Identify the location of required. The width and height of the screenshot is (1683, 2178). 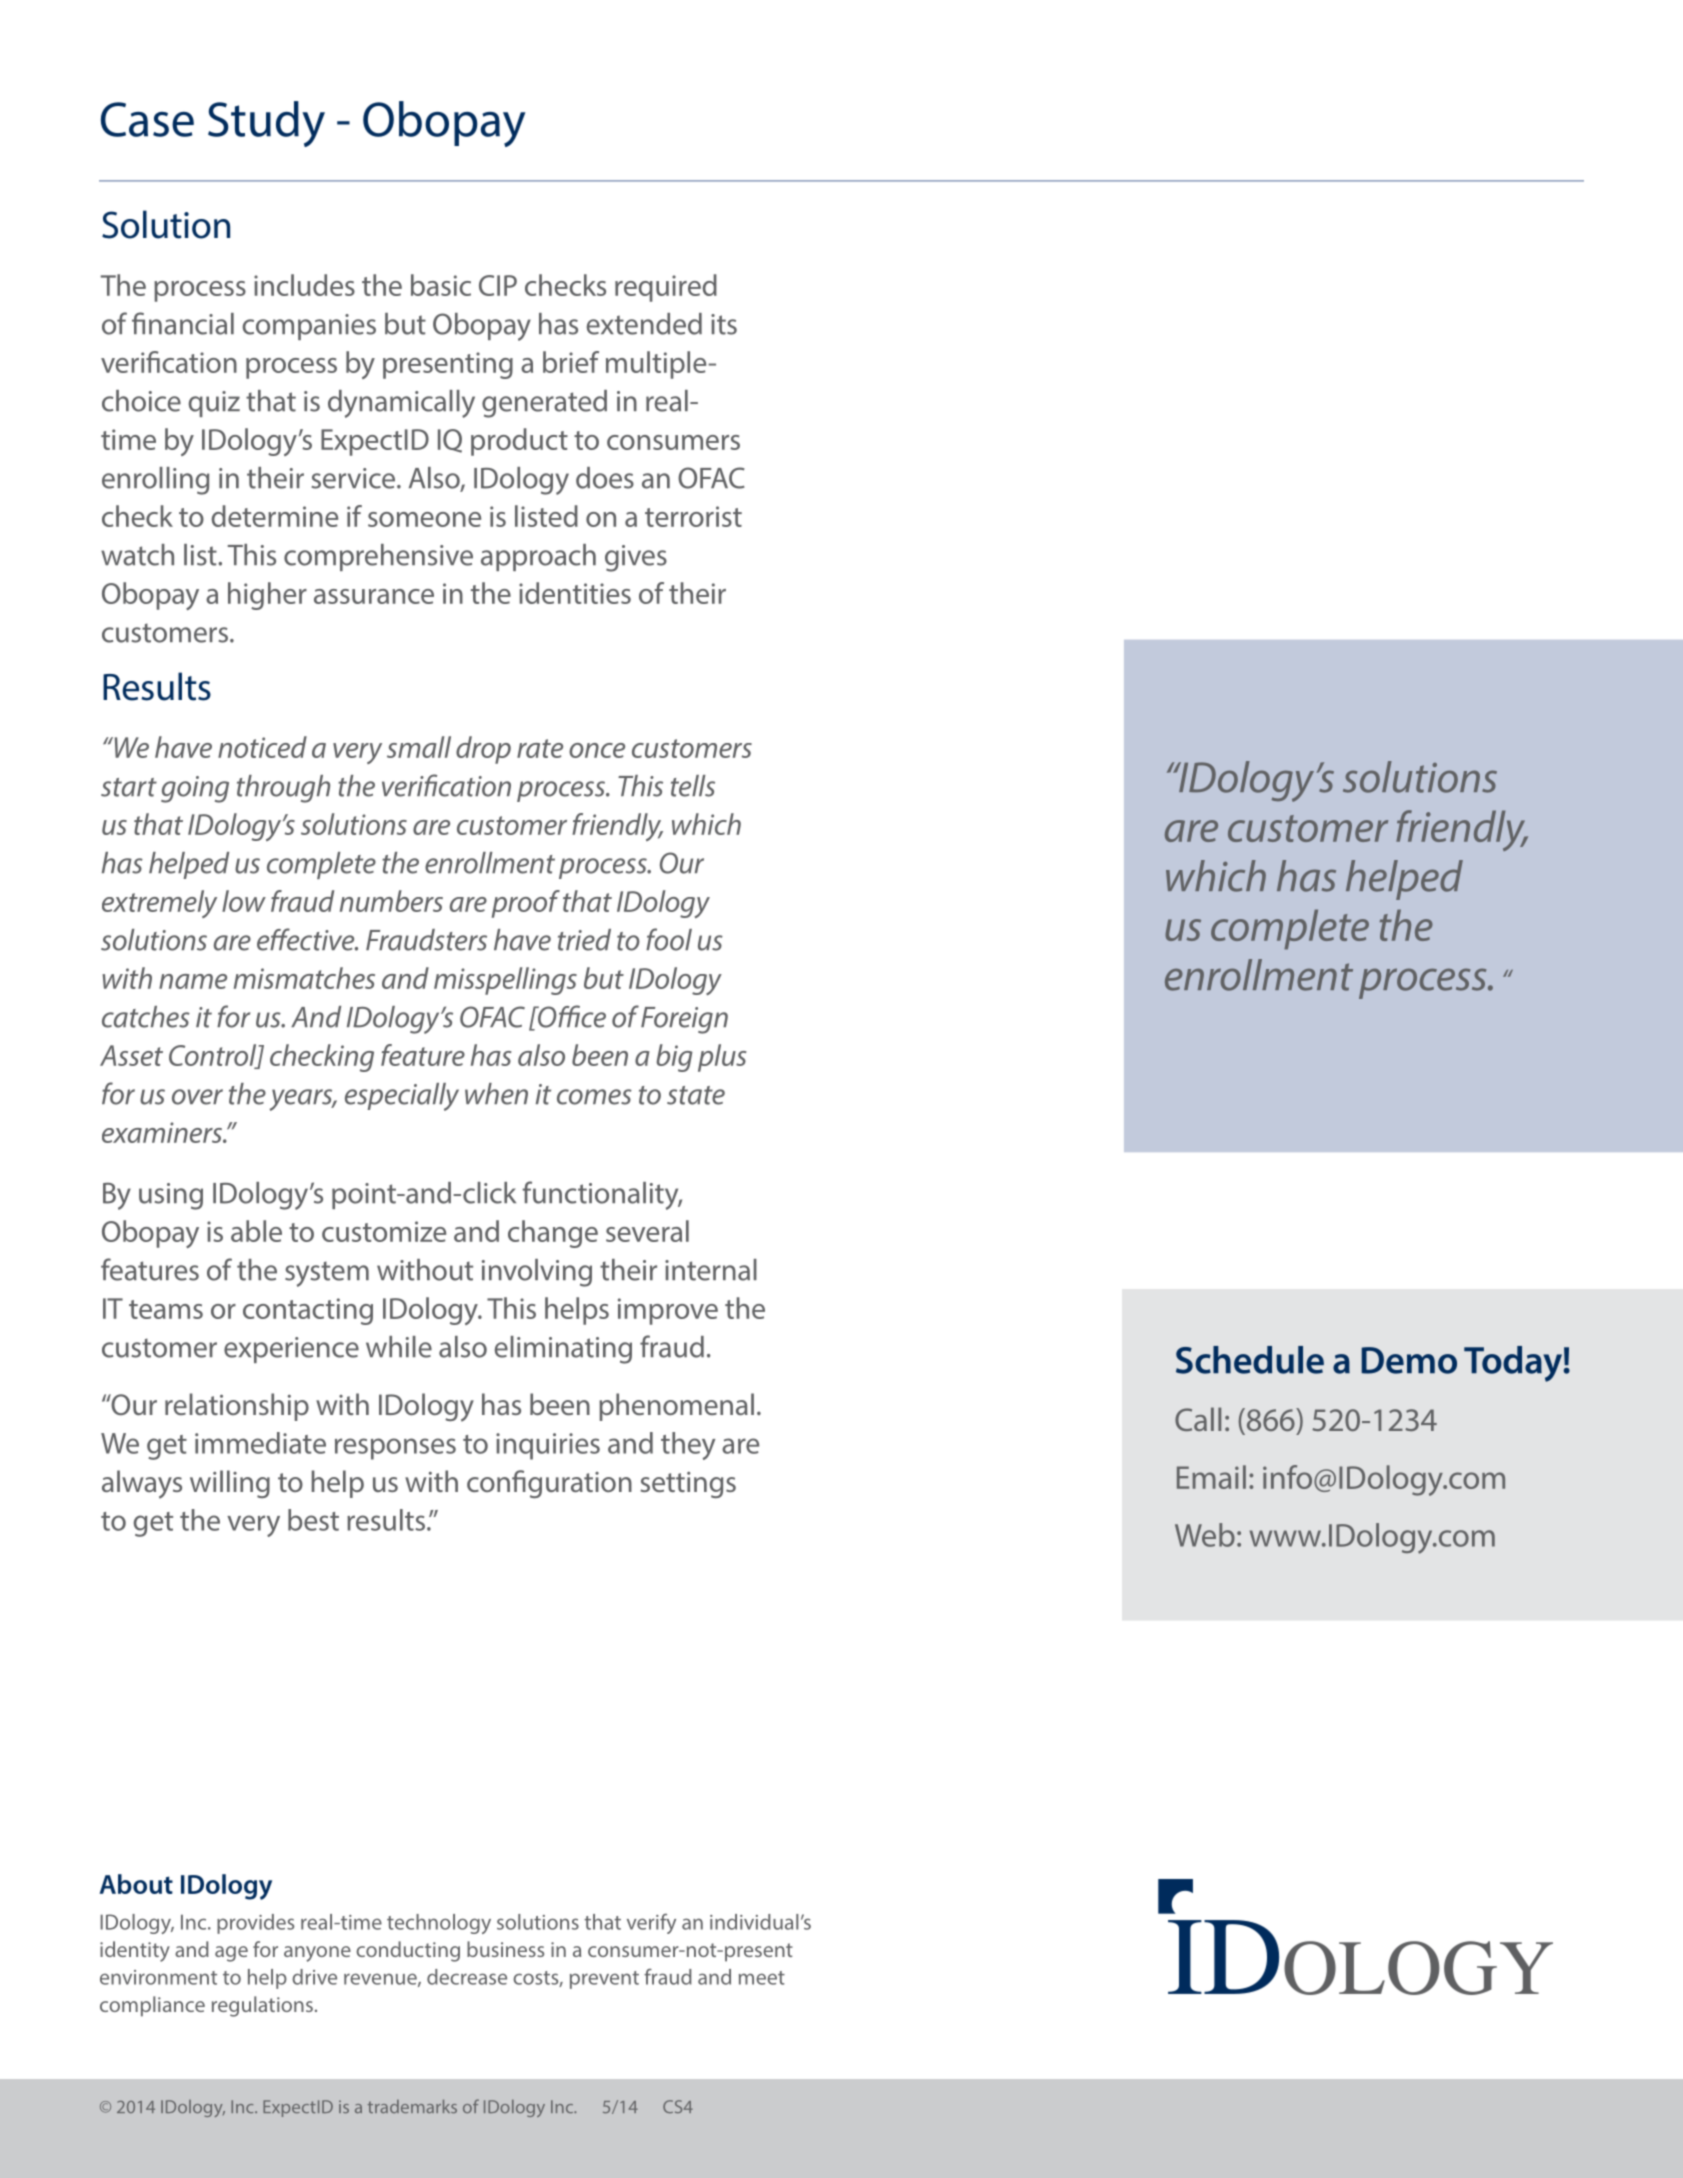
(666, 288).
